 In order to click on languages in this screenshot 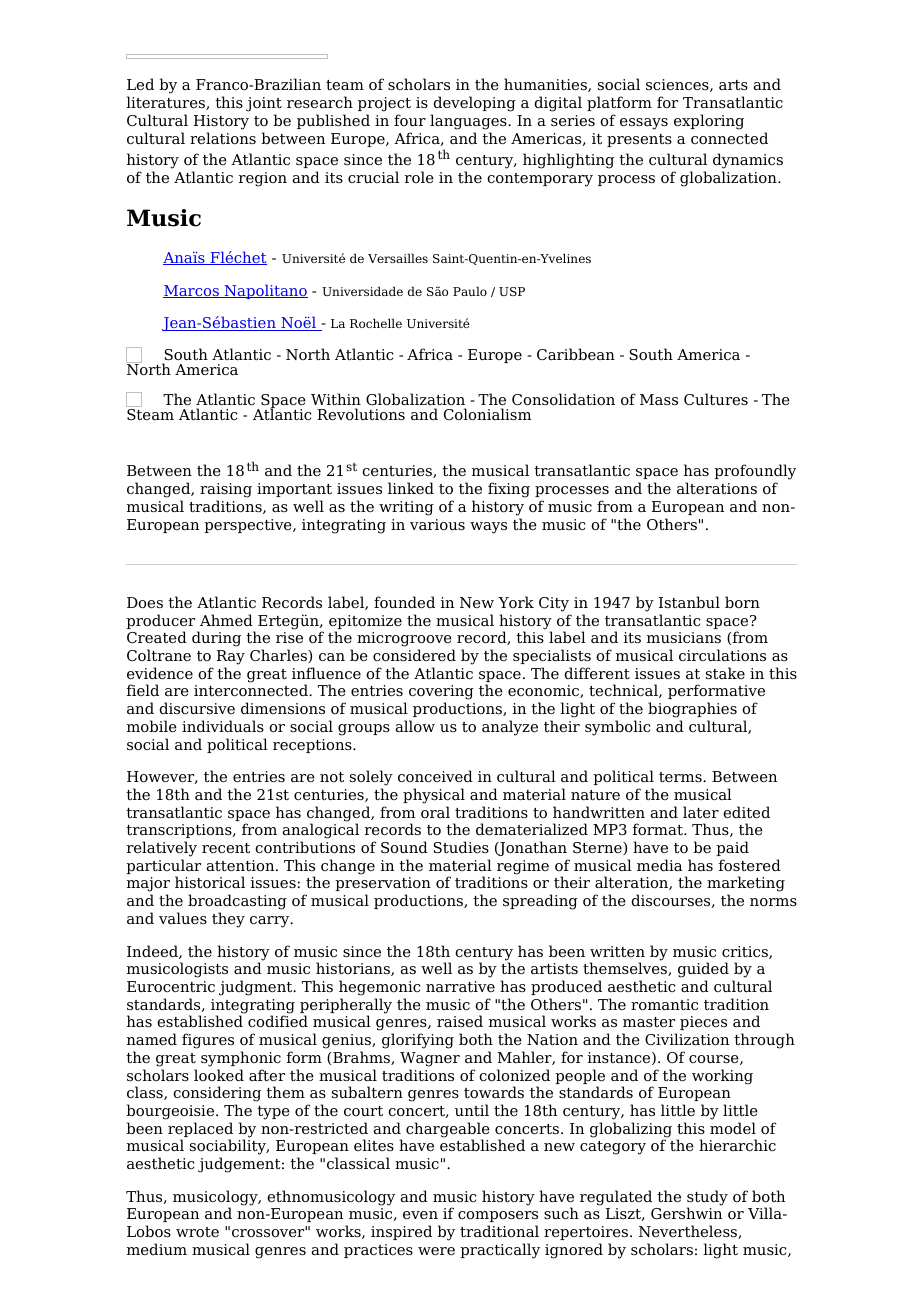, I will do `click(469, 122)`.
